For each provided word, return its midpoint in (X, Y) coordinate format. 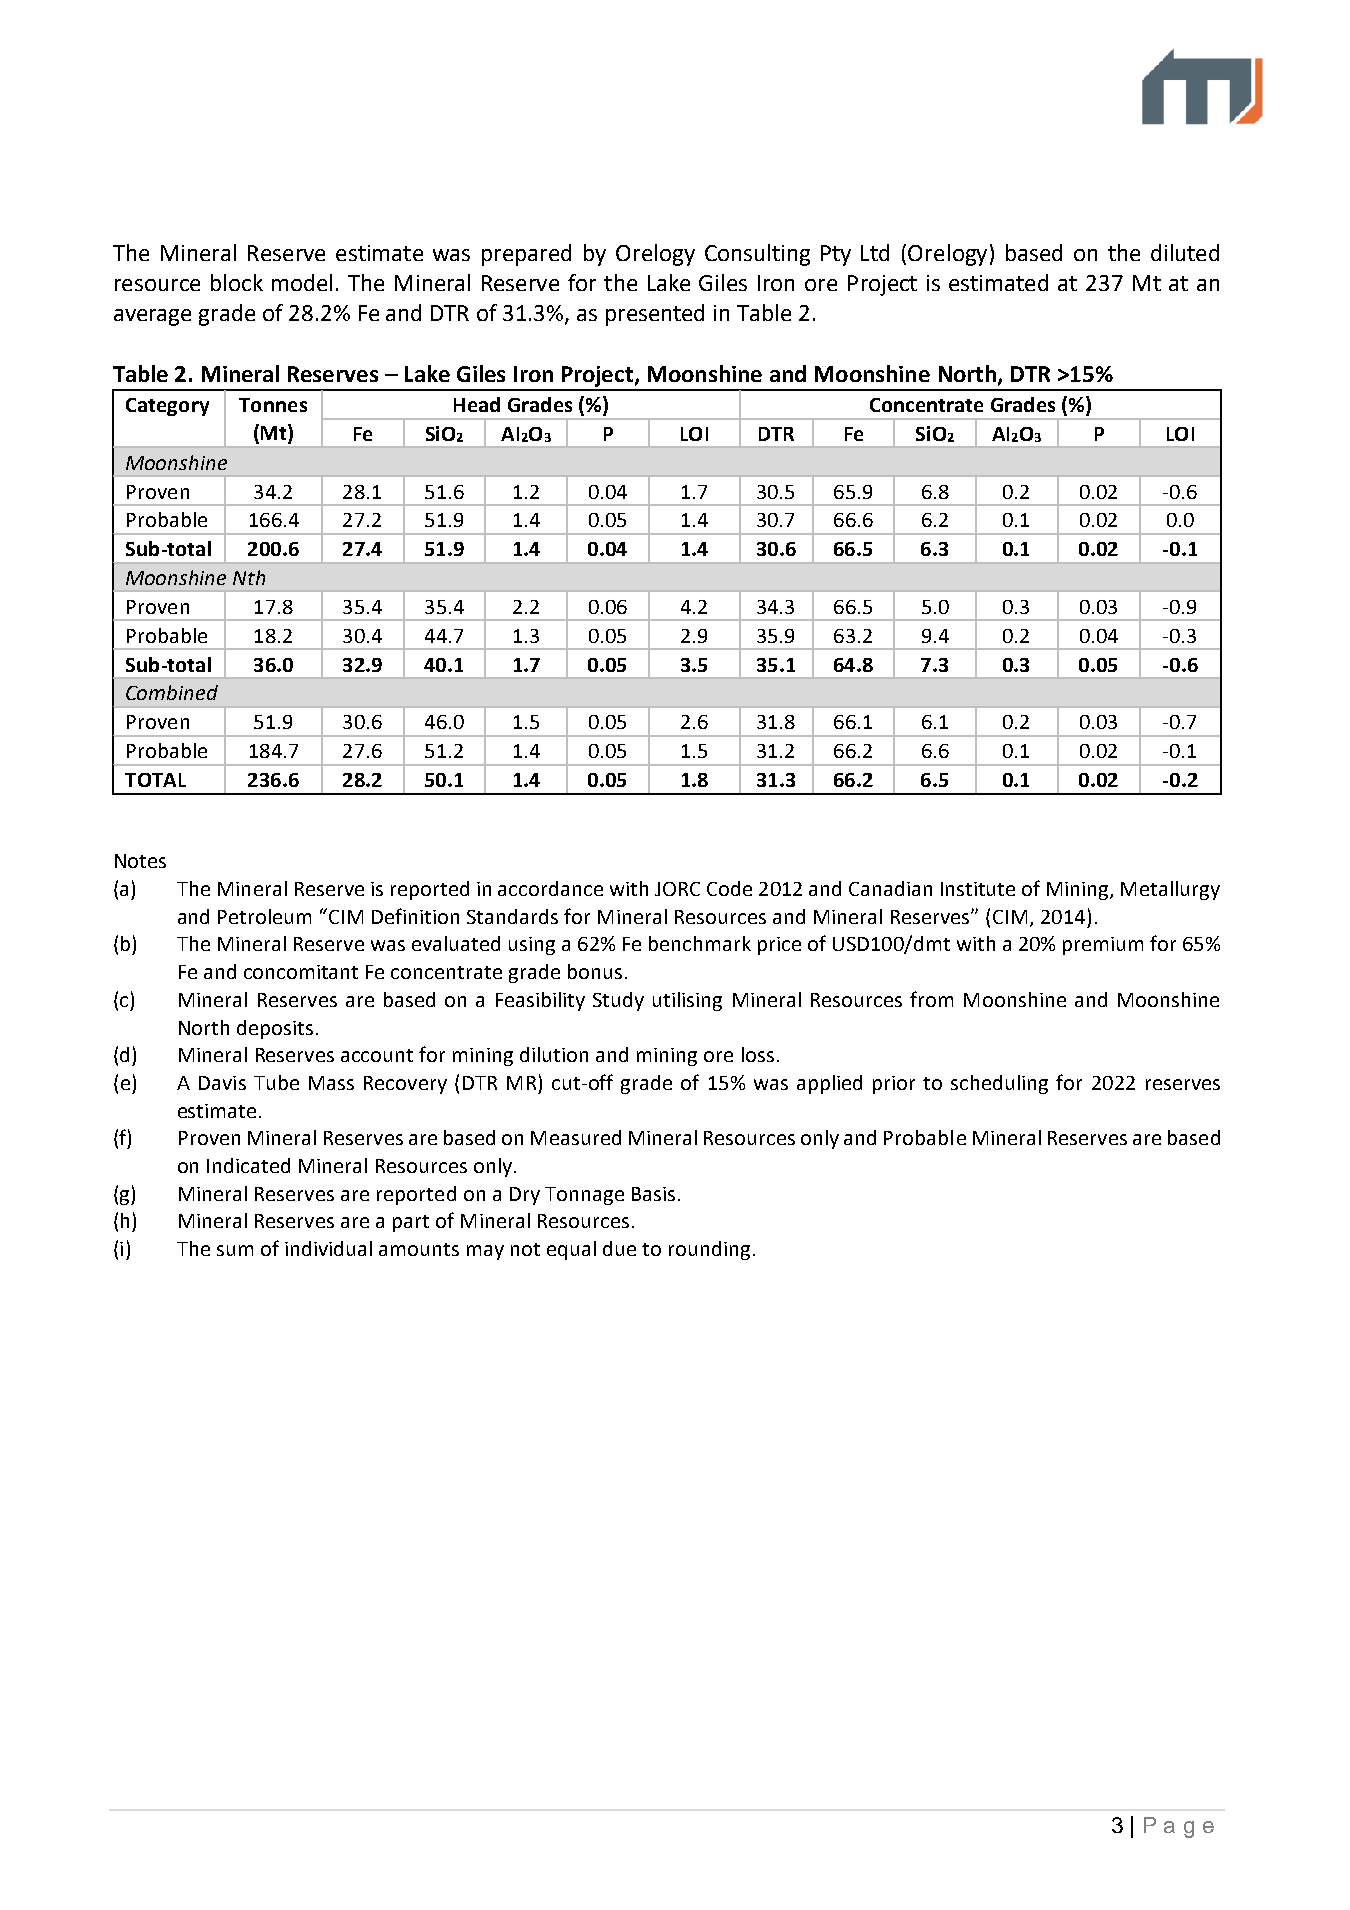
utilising (687, 1001)
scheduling (999, 1084)
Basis (653, 1194)
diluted (1185, 252)
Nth (249, 577)
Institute (978, 889)
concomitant (301, 972)
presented (655, 315)
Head (477, 404)
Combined (172, 692)
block (237, 282)
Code (729, 888)
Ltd (875, 252)
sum (235, 1250)
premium (1103, 946)
